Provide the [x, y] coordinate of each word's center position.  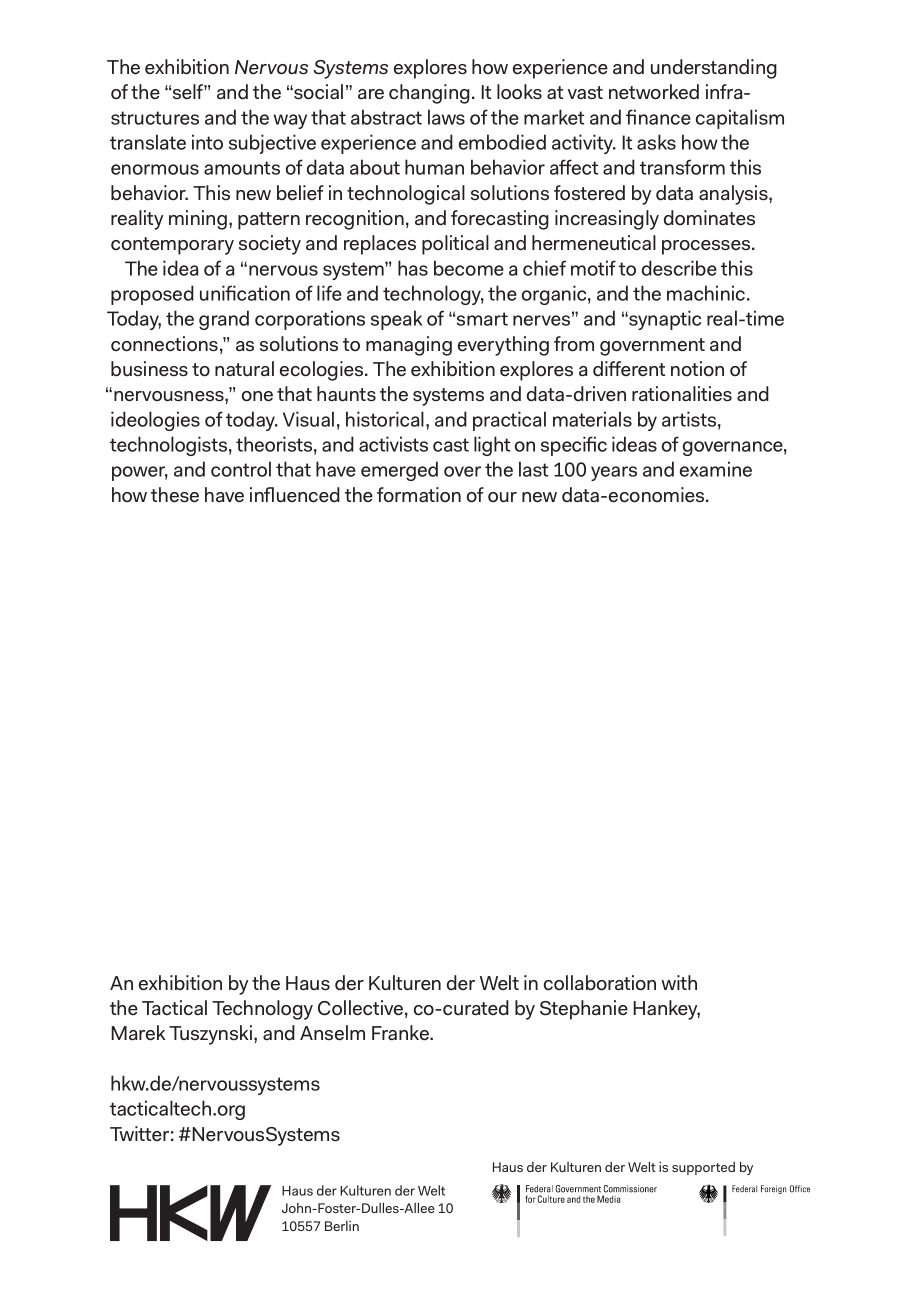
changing [429, 94]
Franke [401, 1033]
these [175, 495]
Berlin [342, 1226]
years [614, 473]
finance [658, 117]
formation [419, 495]
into [207, 142]
